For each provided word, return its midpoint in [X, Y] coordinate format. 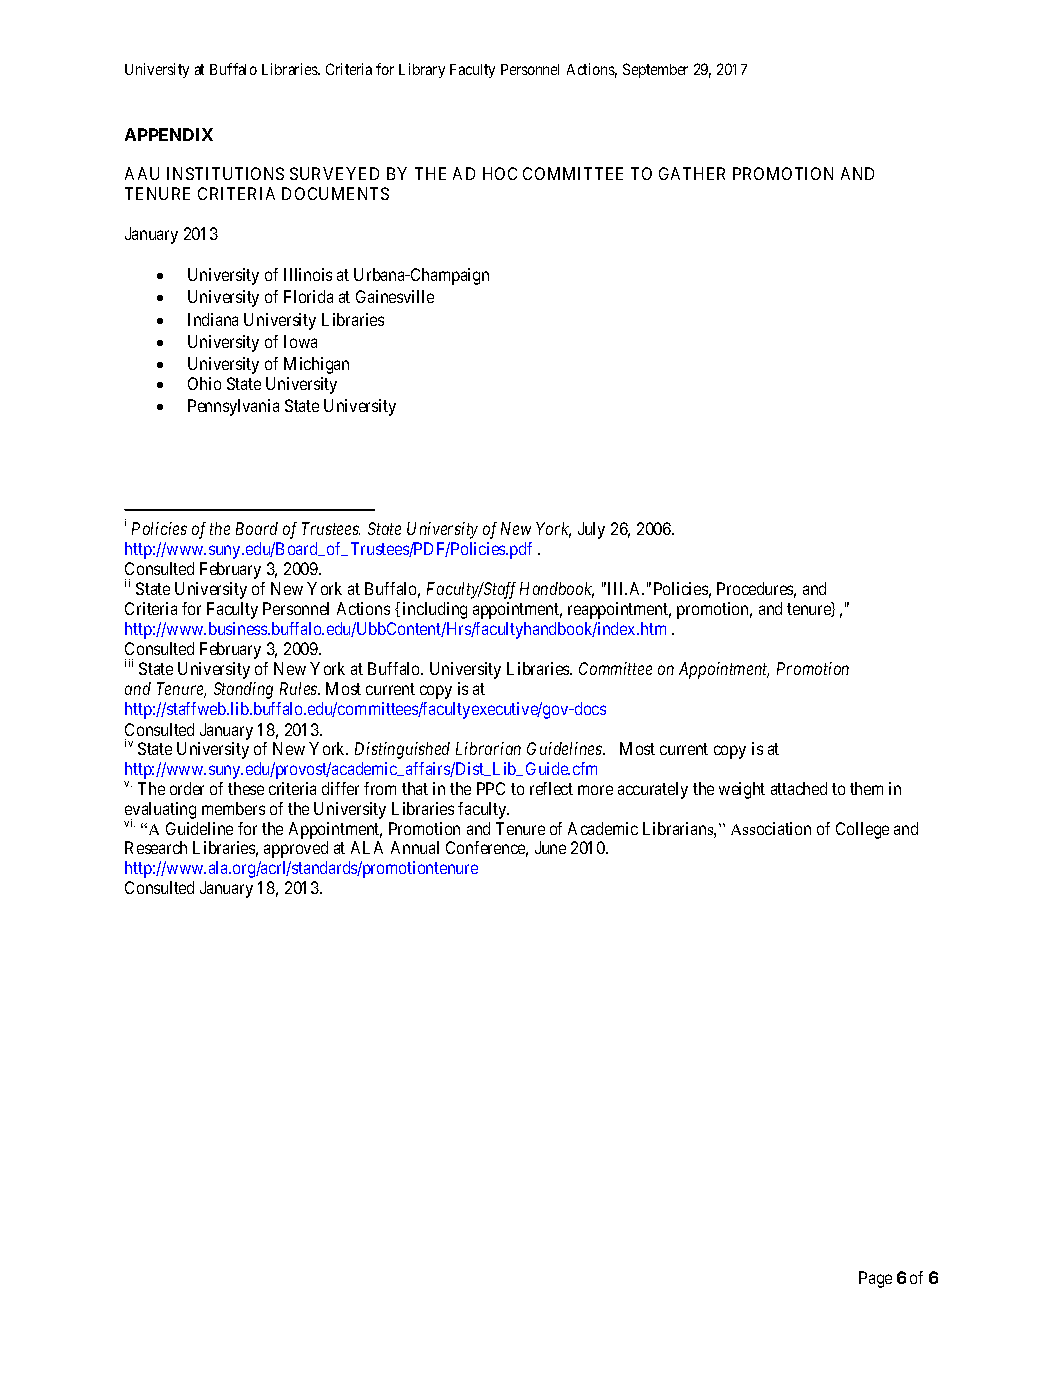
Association [771, 828]
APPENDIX [169, 134]
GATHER [692, 173]
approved [296, 849]
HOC [500, 173]
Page [875, 1279]
